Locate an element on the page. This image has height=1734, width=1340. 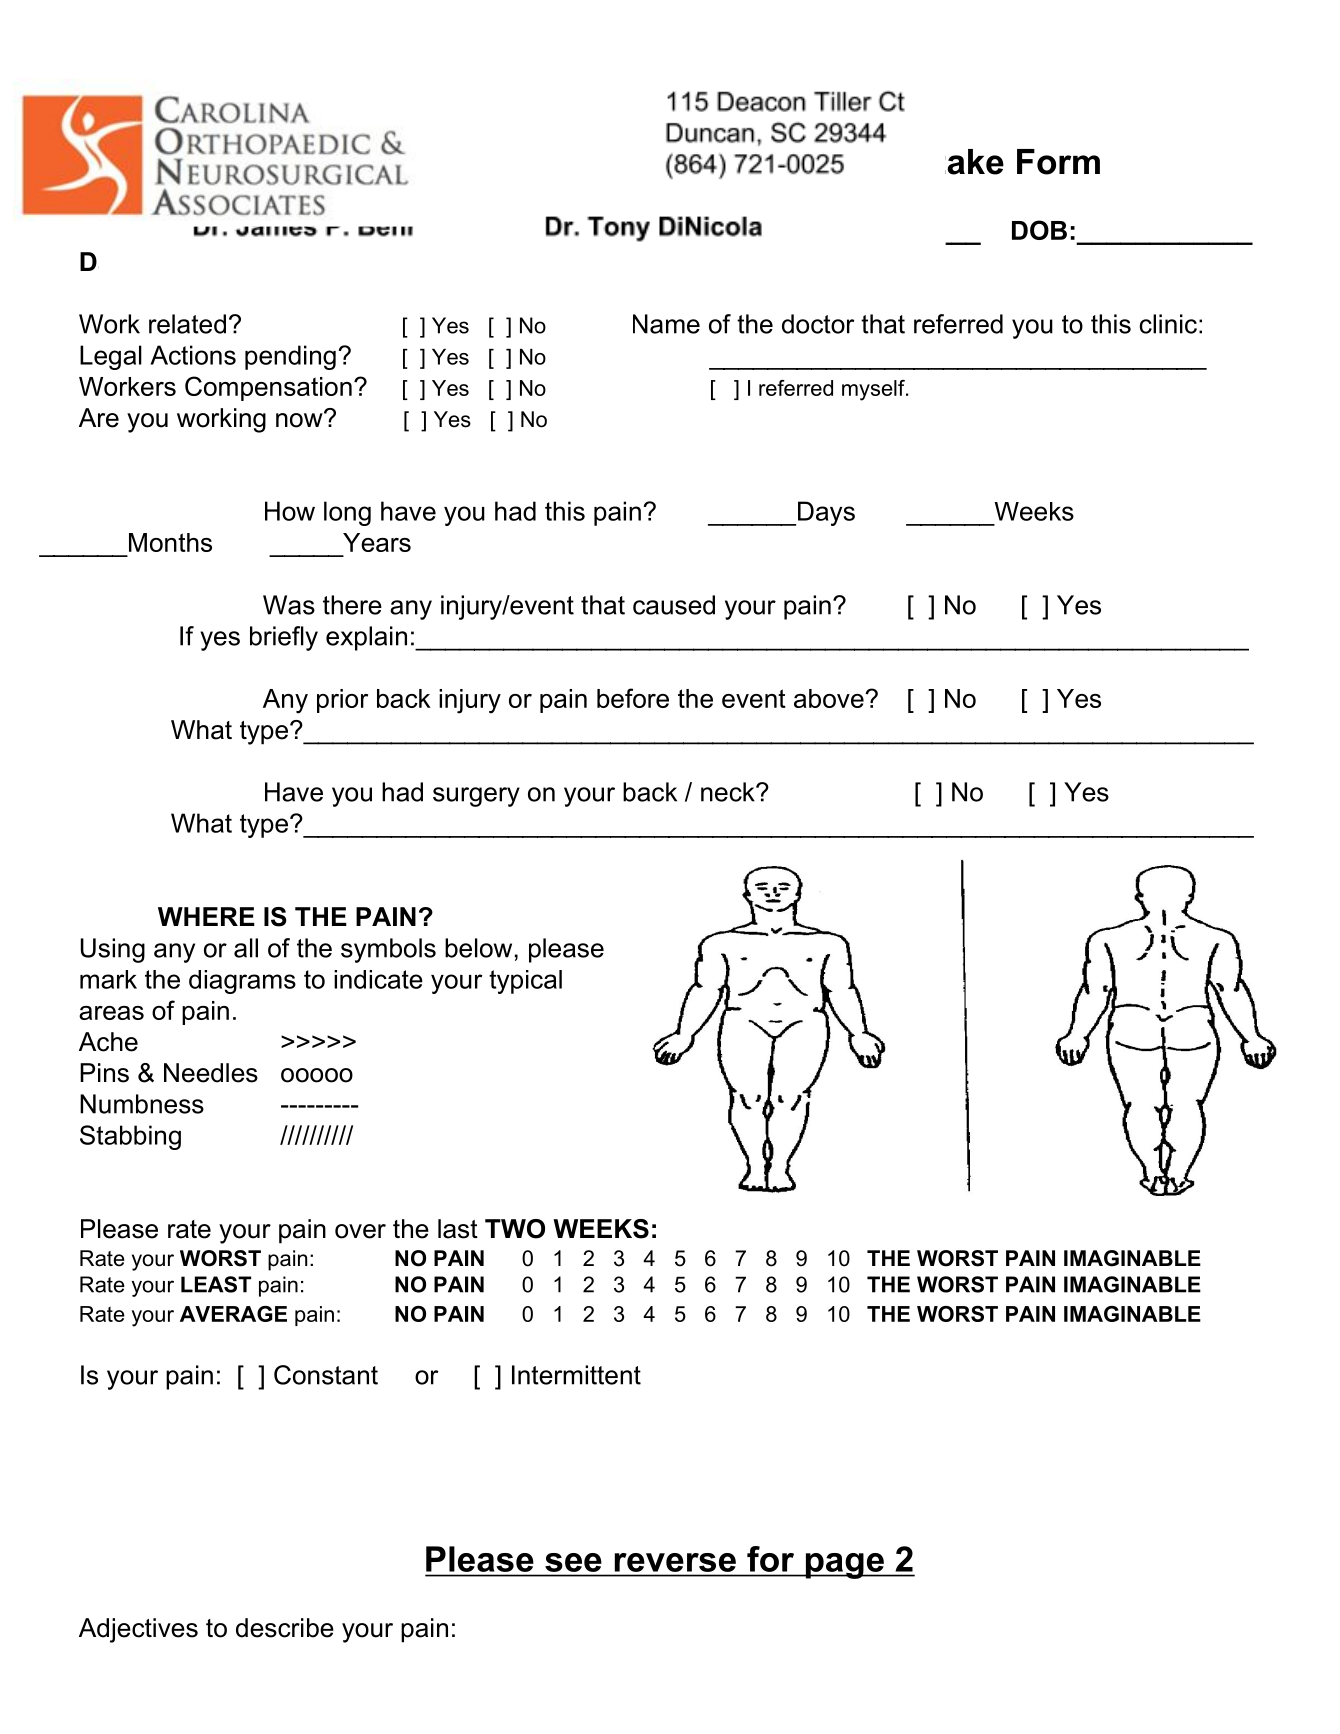
doctor is located at coordinates (818, 324).
